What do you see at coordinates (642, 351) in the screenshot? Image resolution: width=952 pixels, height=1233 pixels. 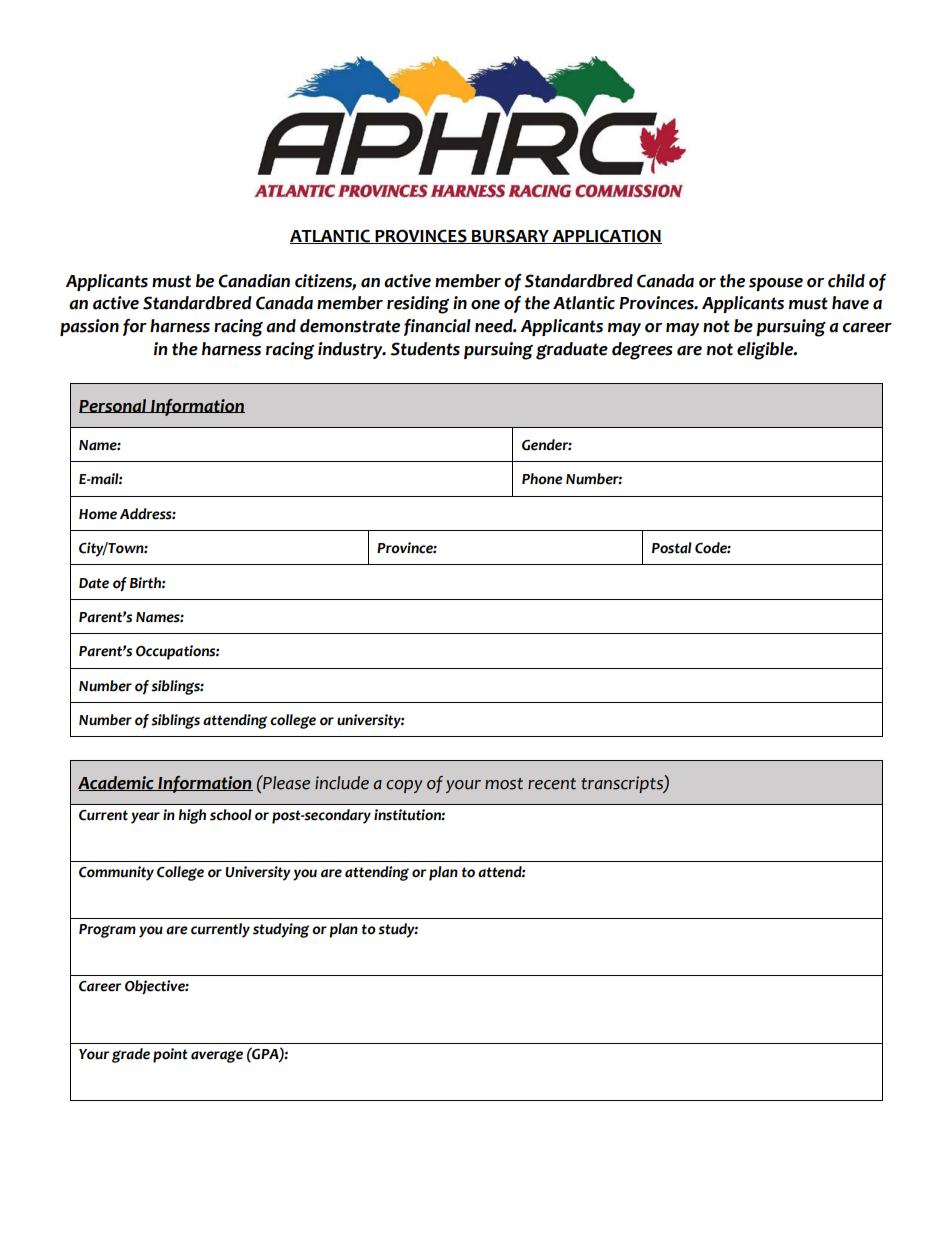 I see `degrees` at bounding box center [642, 351].
